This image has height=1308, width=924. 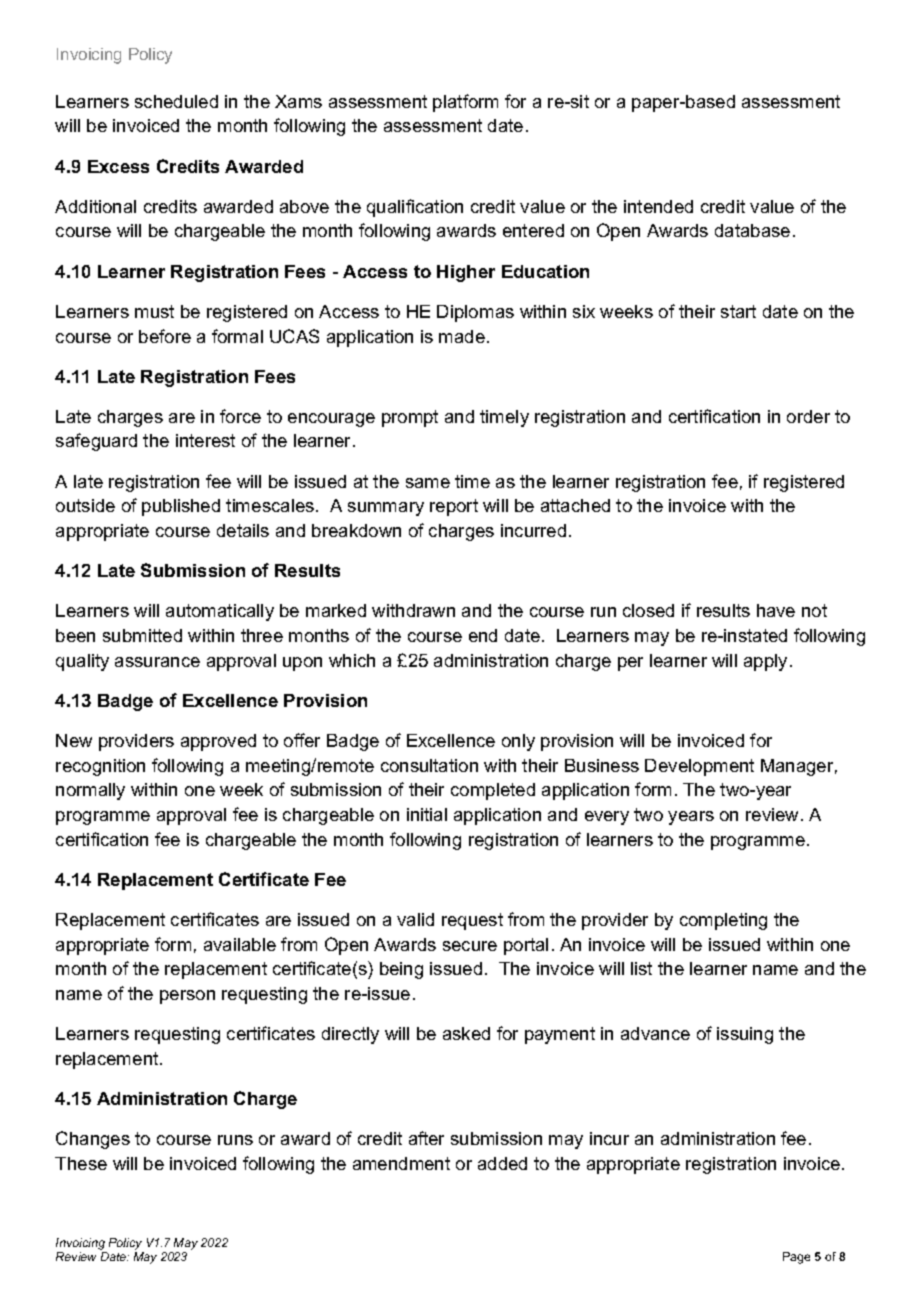 I want to click on intended, so click(x=658, y=206).
